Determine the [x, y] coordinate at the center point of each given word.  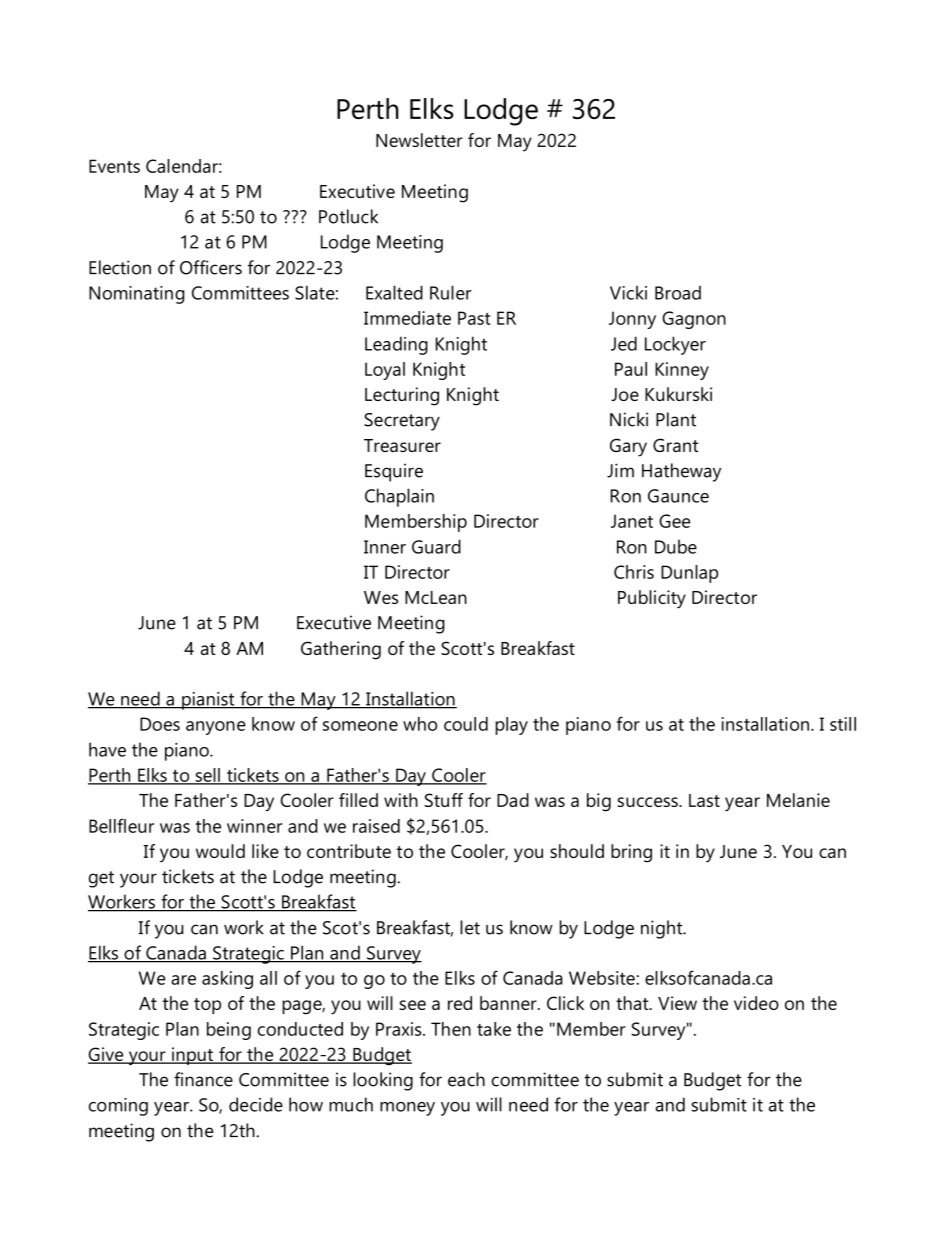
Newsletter [419, 140]
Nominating [136, 295]
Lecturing [402, 396]
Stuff [444, 800]
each [466, 1079]
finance [203, 1079]
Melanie [798, 800]
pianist [208, 701]
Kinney [682, 371]
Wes [381, 597]
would [220, 851]
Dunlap [689, 574]
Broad [678, 292]
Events [114, 166]
